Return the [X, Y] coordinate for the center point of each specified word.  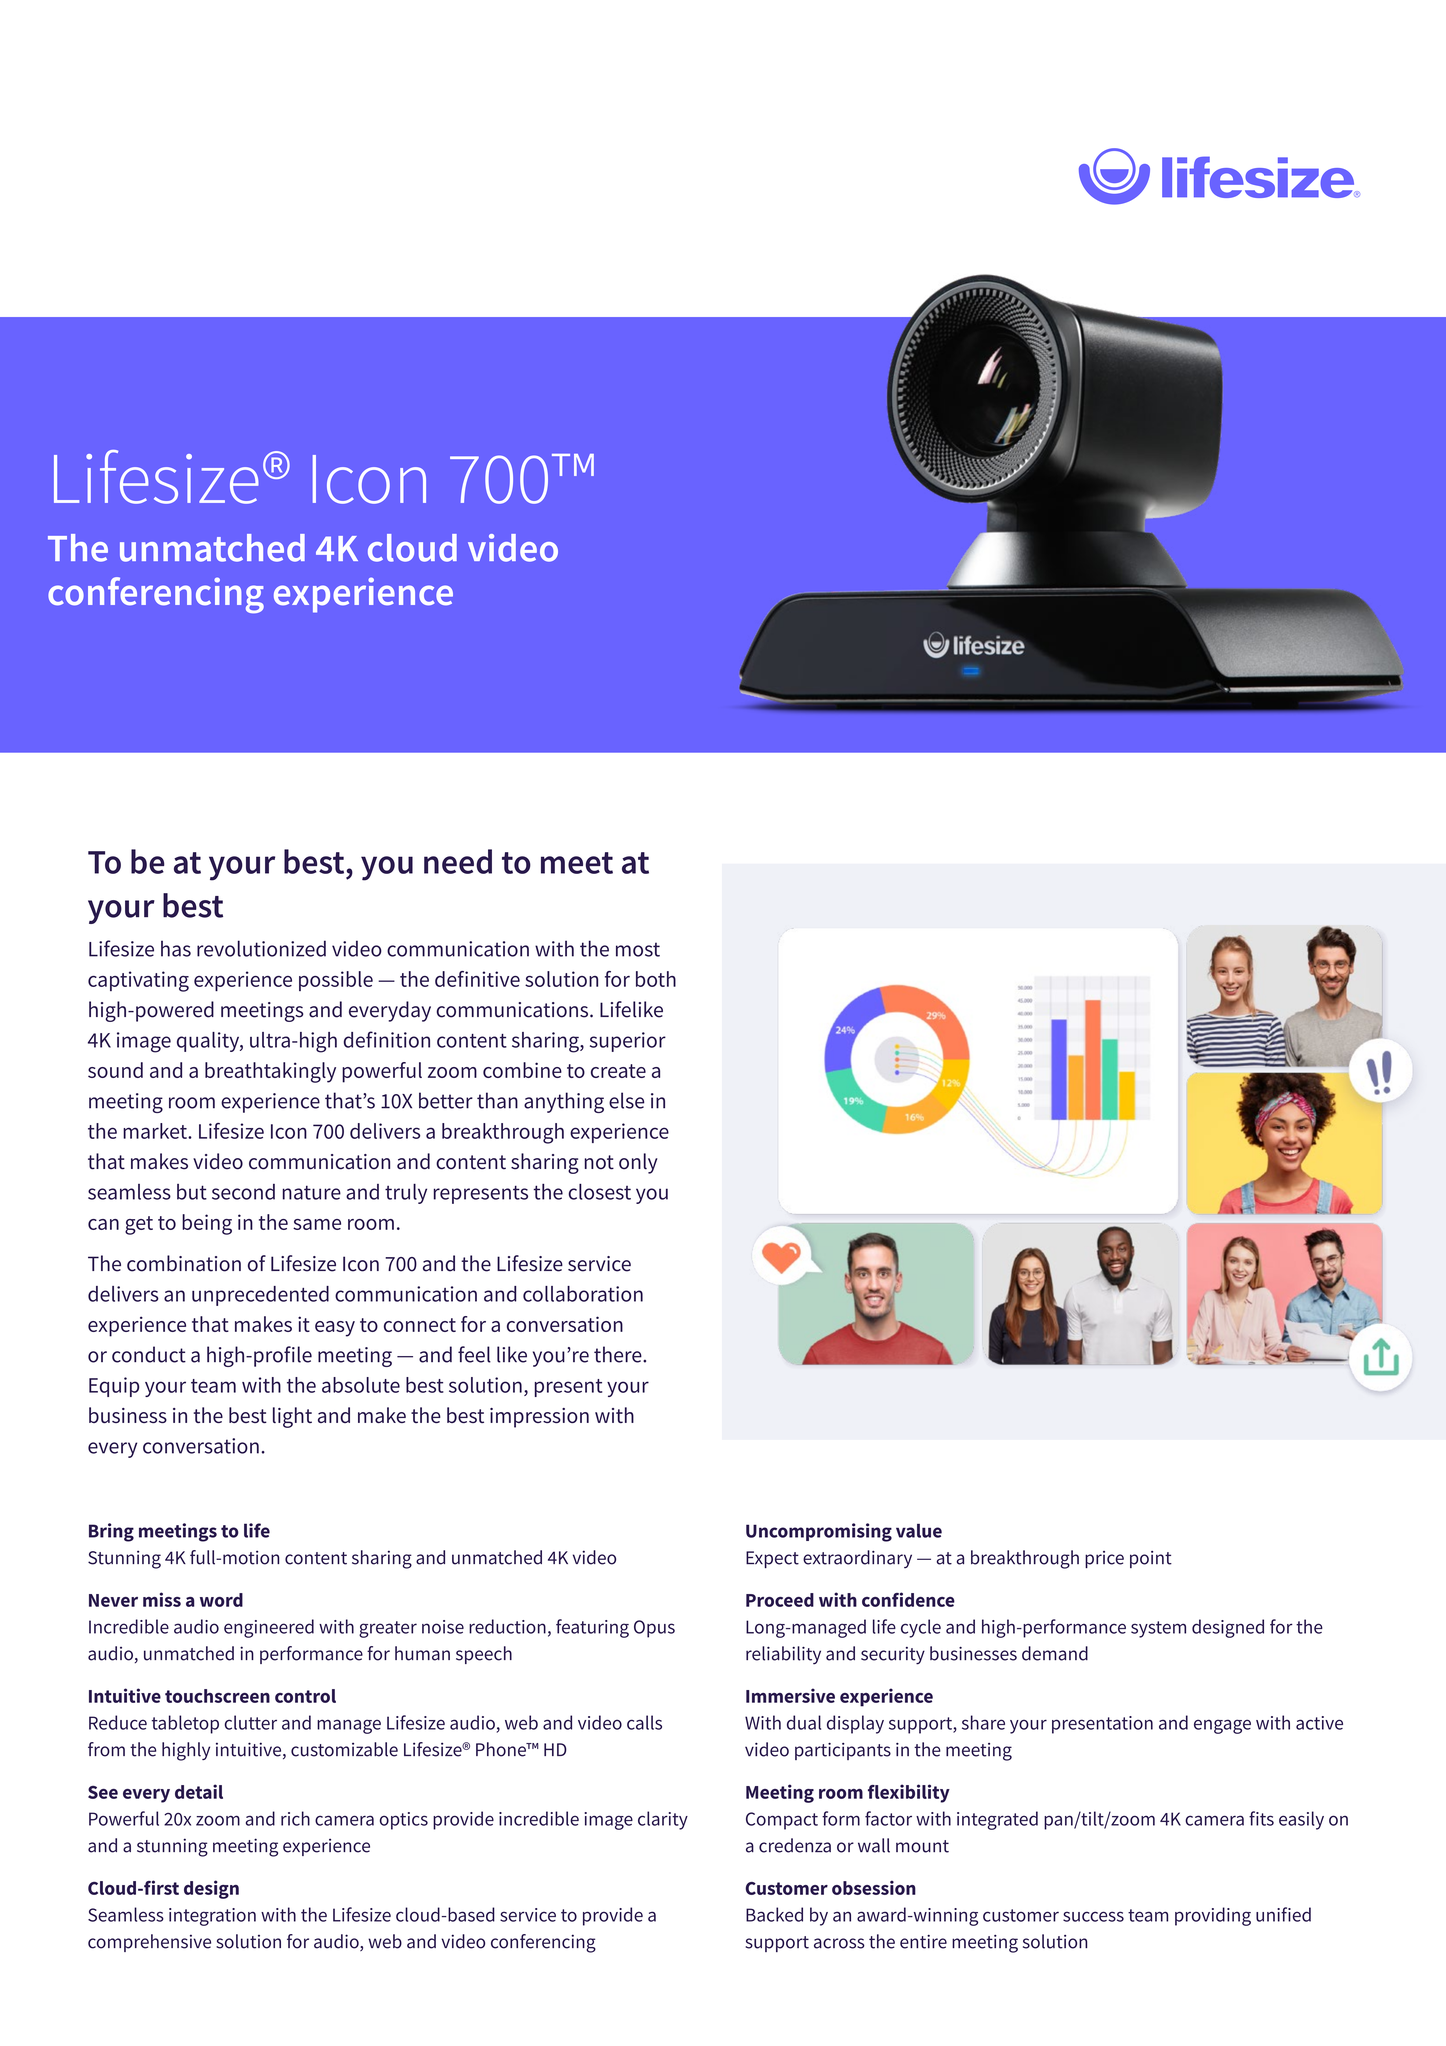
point [1151, 1559]
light [292, 1417]
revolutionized [261, 948]
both [656, 979]
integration [212, 1917]
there [619, 1354]
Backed [774, 1914]
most [638, 949]
